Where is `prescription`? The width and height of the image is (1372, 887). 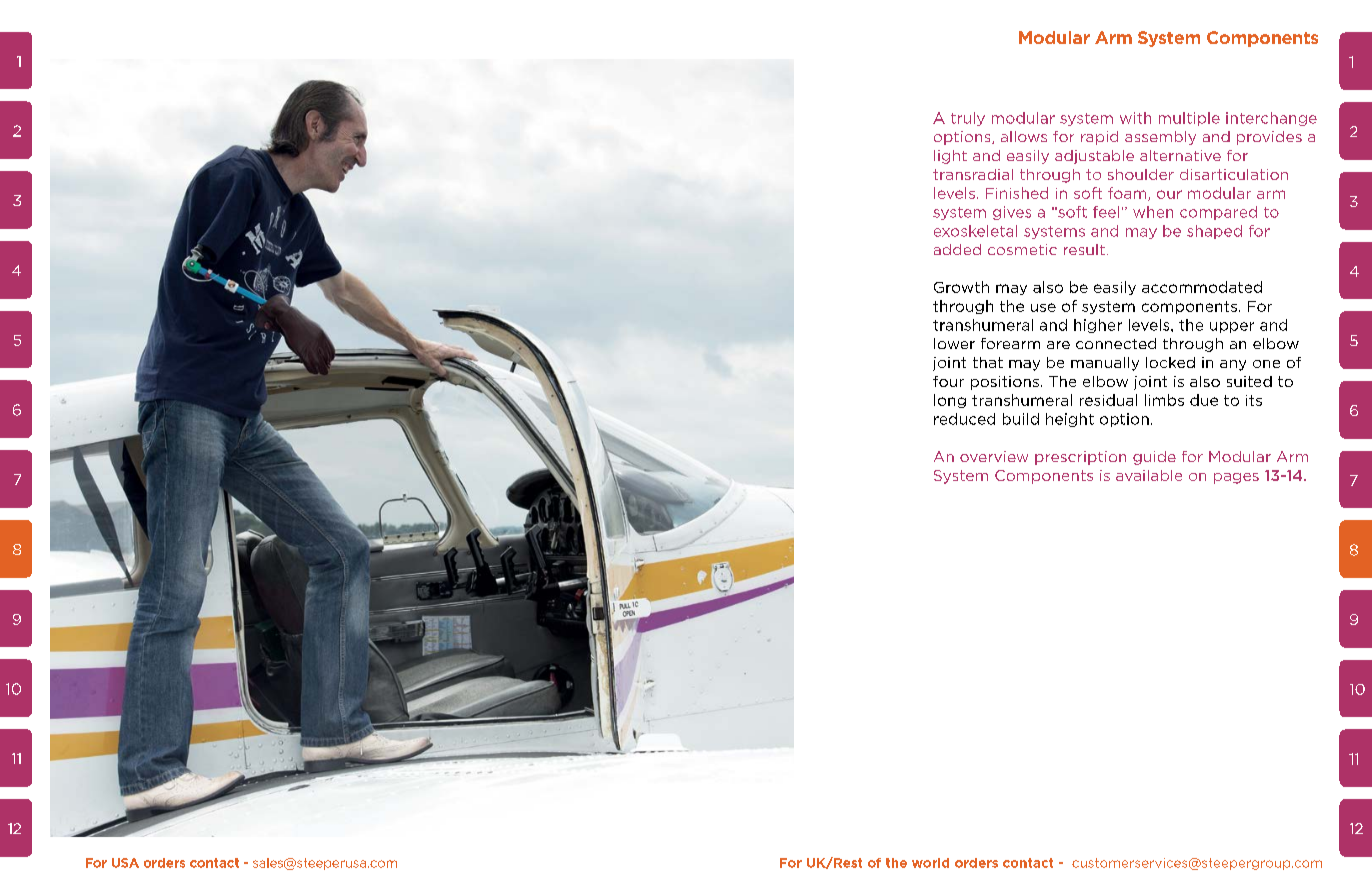
prescription is located at coordinates (1080, 458).
